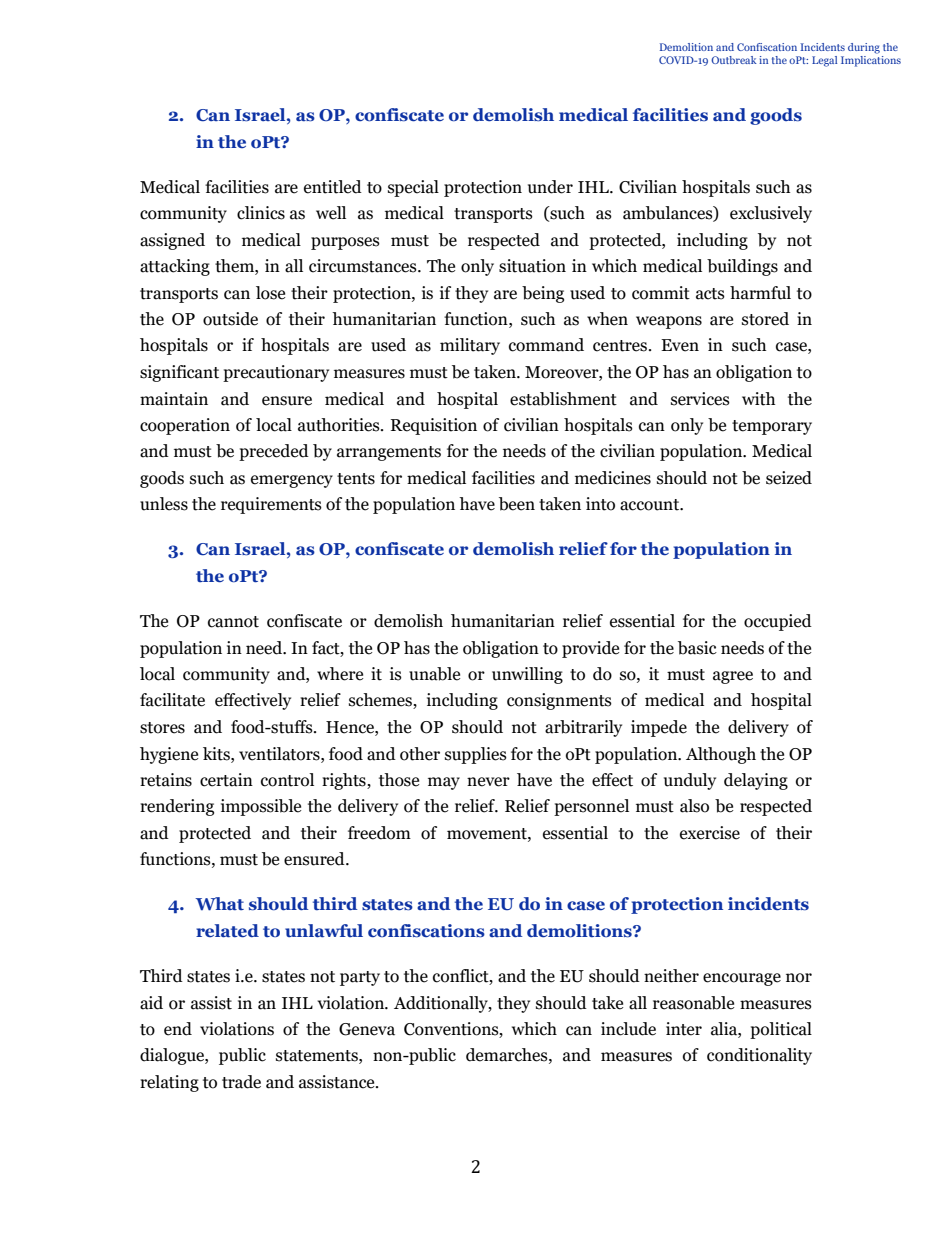  What do you see at coordinates (765, 319) in the document?
I see `stored` at bounding box center [765, 319].
